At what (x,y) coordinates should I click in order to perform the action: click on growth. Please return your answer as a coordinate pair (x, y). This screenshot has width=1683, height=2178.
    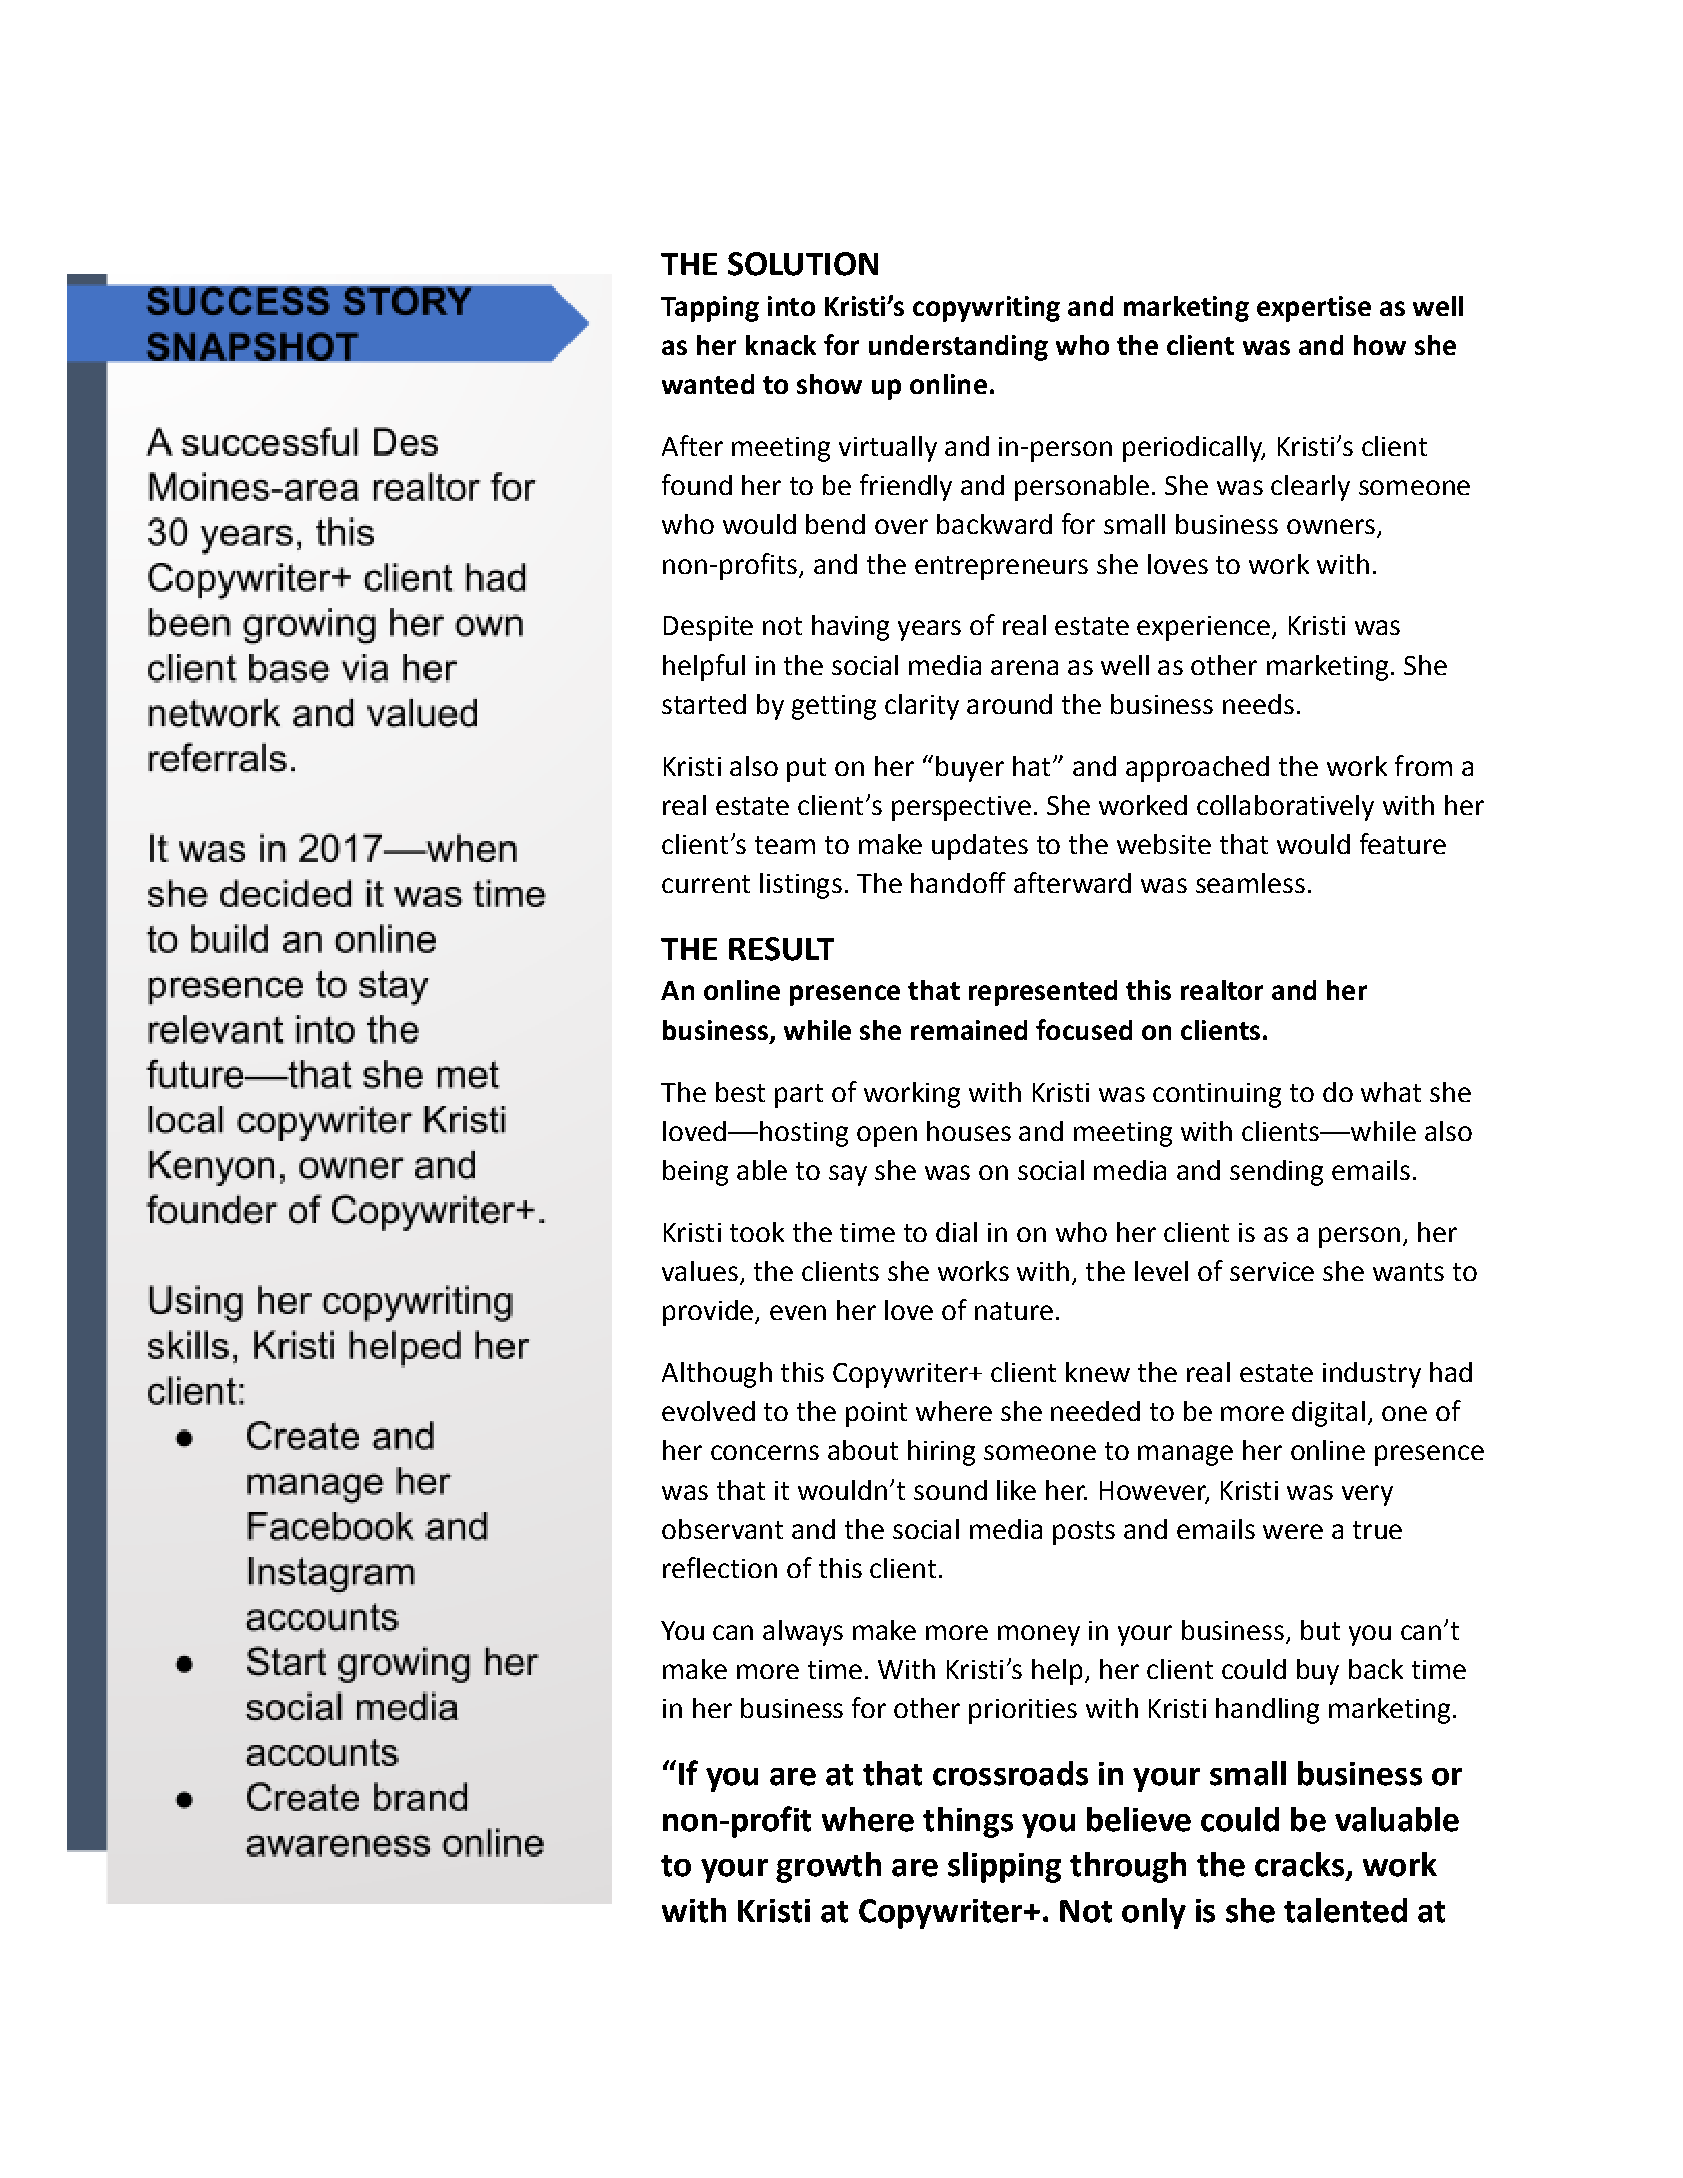
    Looking at the image, I should click on (828, 1867).
